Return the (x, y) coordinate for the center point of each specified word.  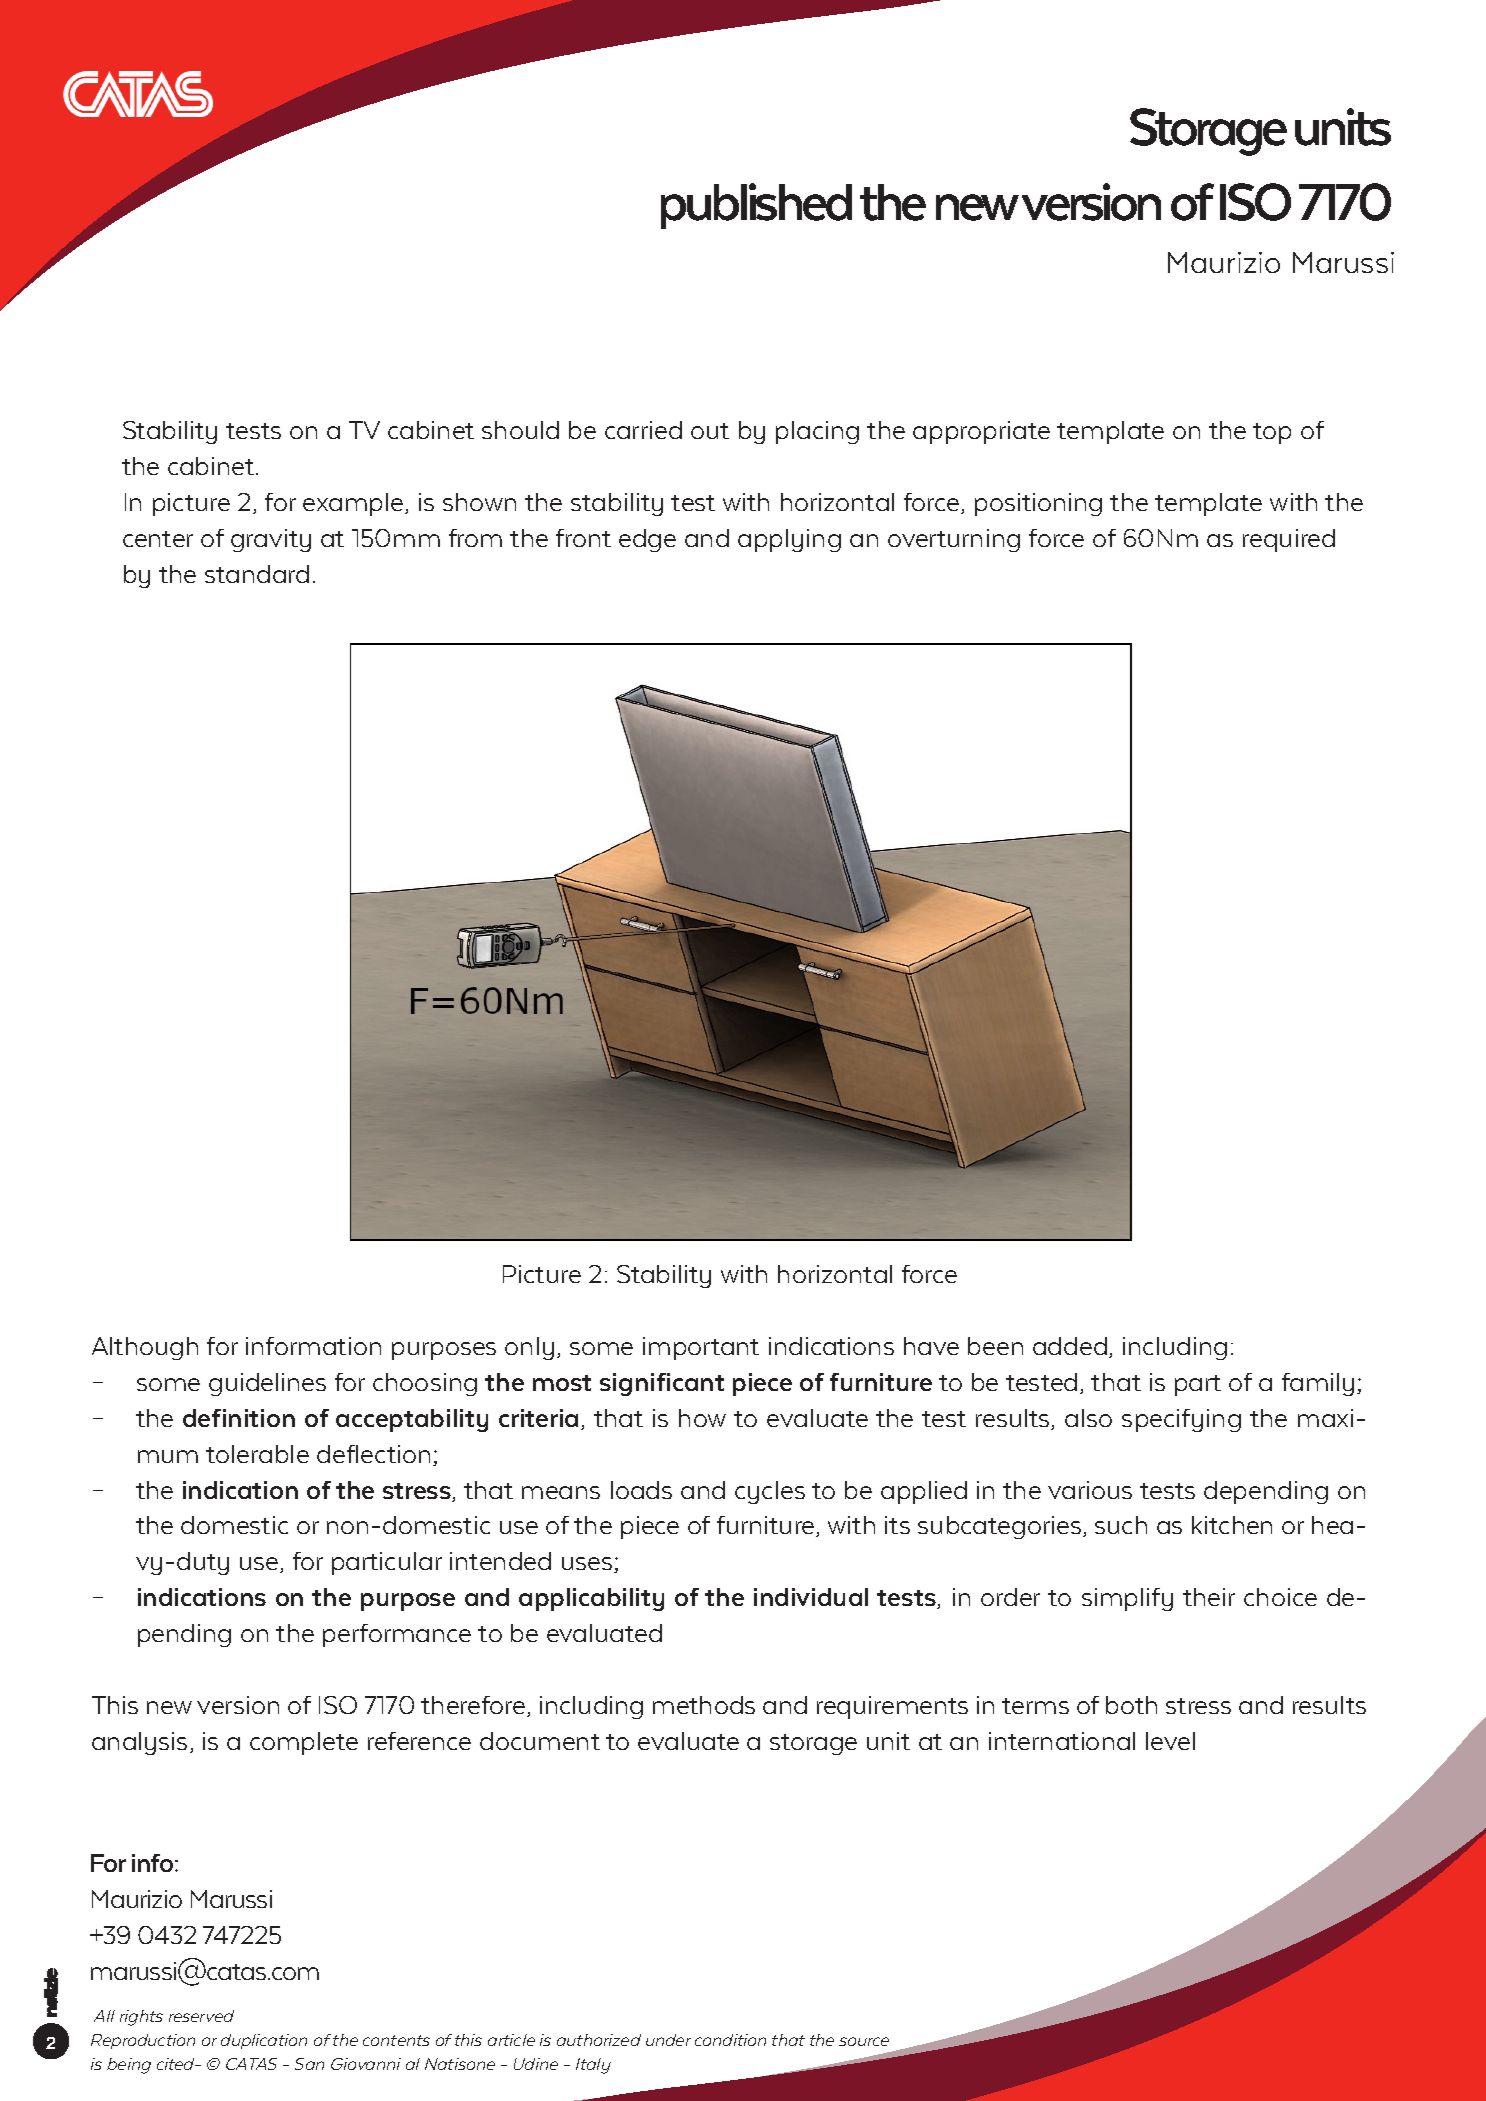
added (1070, 1346)
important (701, 1348)
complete (304, 1743)
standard (257, 574)
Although (145, 1348)
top (1272, 433)
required (1289, 540)
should (520, 430)
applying (789, 540)
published (756, 206)
